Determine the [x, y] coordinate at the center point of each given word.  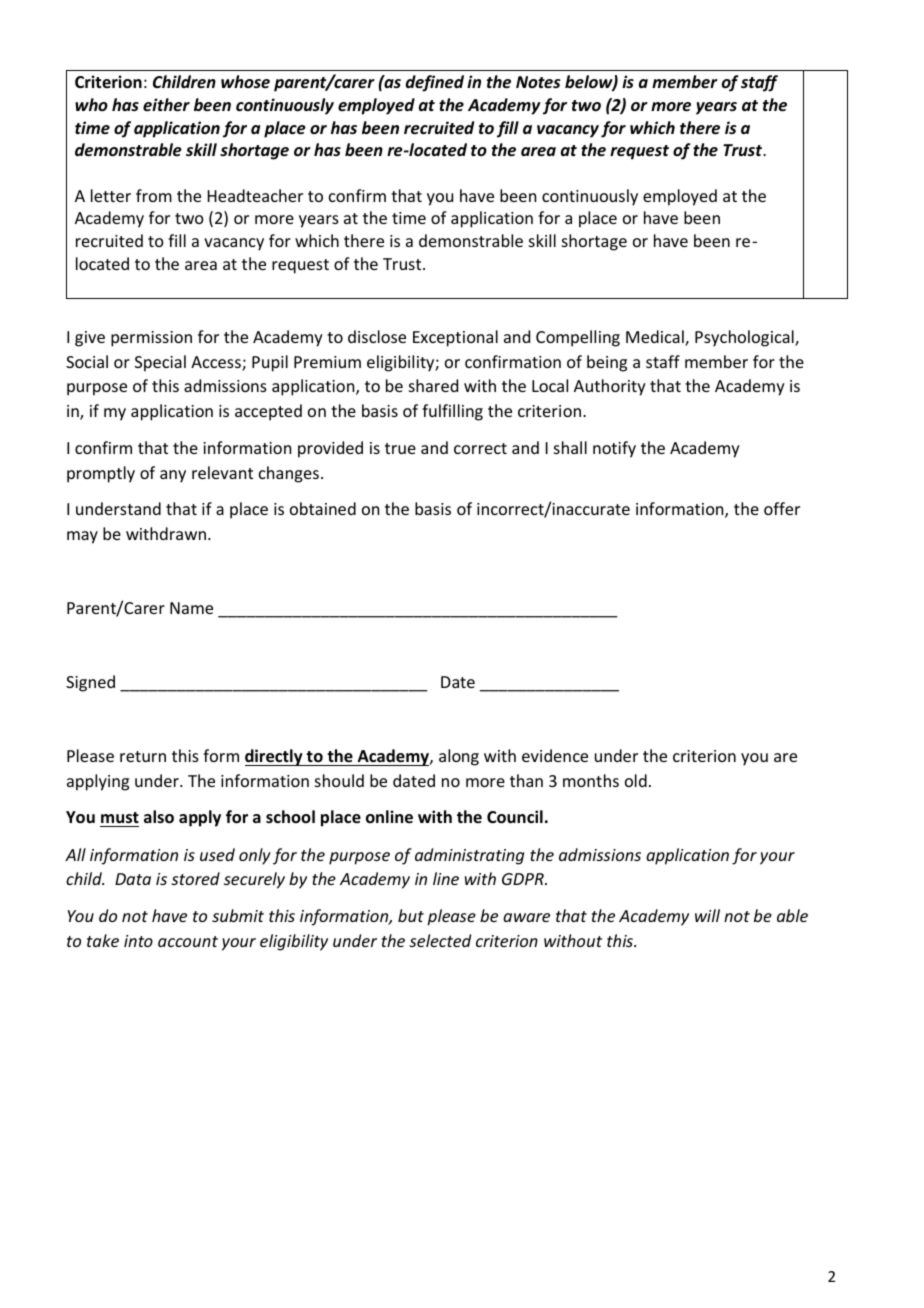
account [188, 941]
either [166, 105]
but [411, 915]
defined [435, 83]
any [173, 476]
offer [782, 508]
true [400, 448]
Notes [538, 82]
